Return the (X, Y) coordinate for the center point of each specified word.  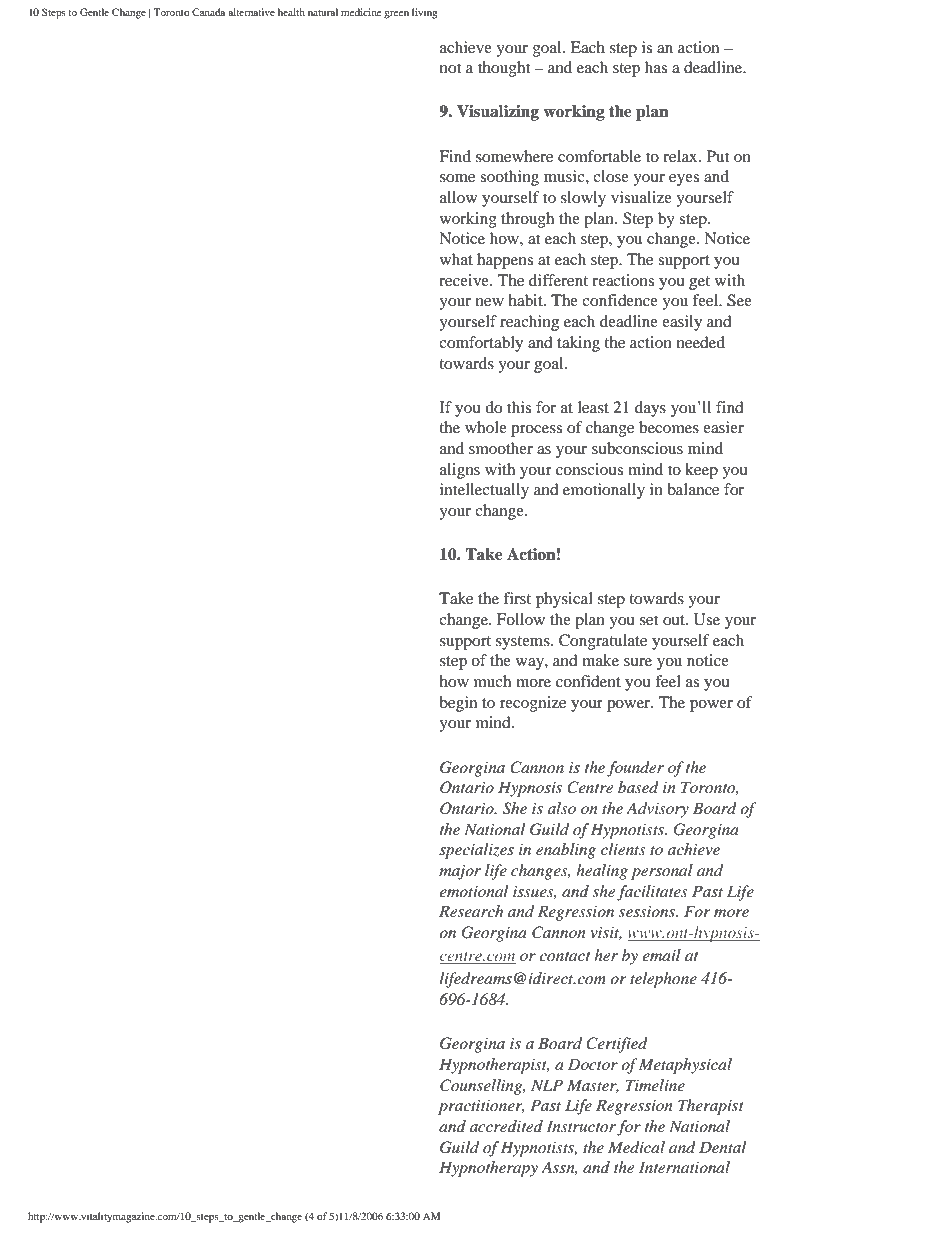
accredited (506, 1126)
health (291, 12)
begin (458, 704)
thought (504, 69)
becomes (669, 427)
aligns (460, 471)
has (656, 67)
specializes (476, 851)
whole (486, 427)
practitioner (481, 1107)
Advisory (657, 810)
